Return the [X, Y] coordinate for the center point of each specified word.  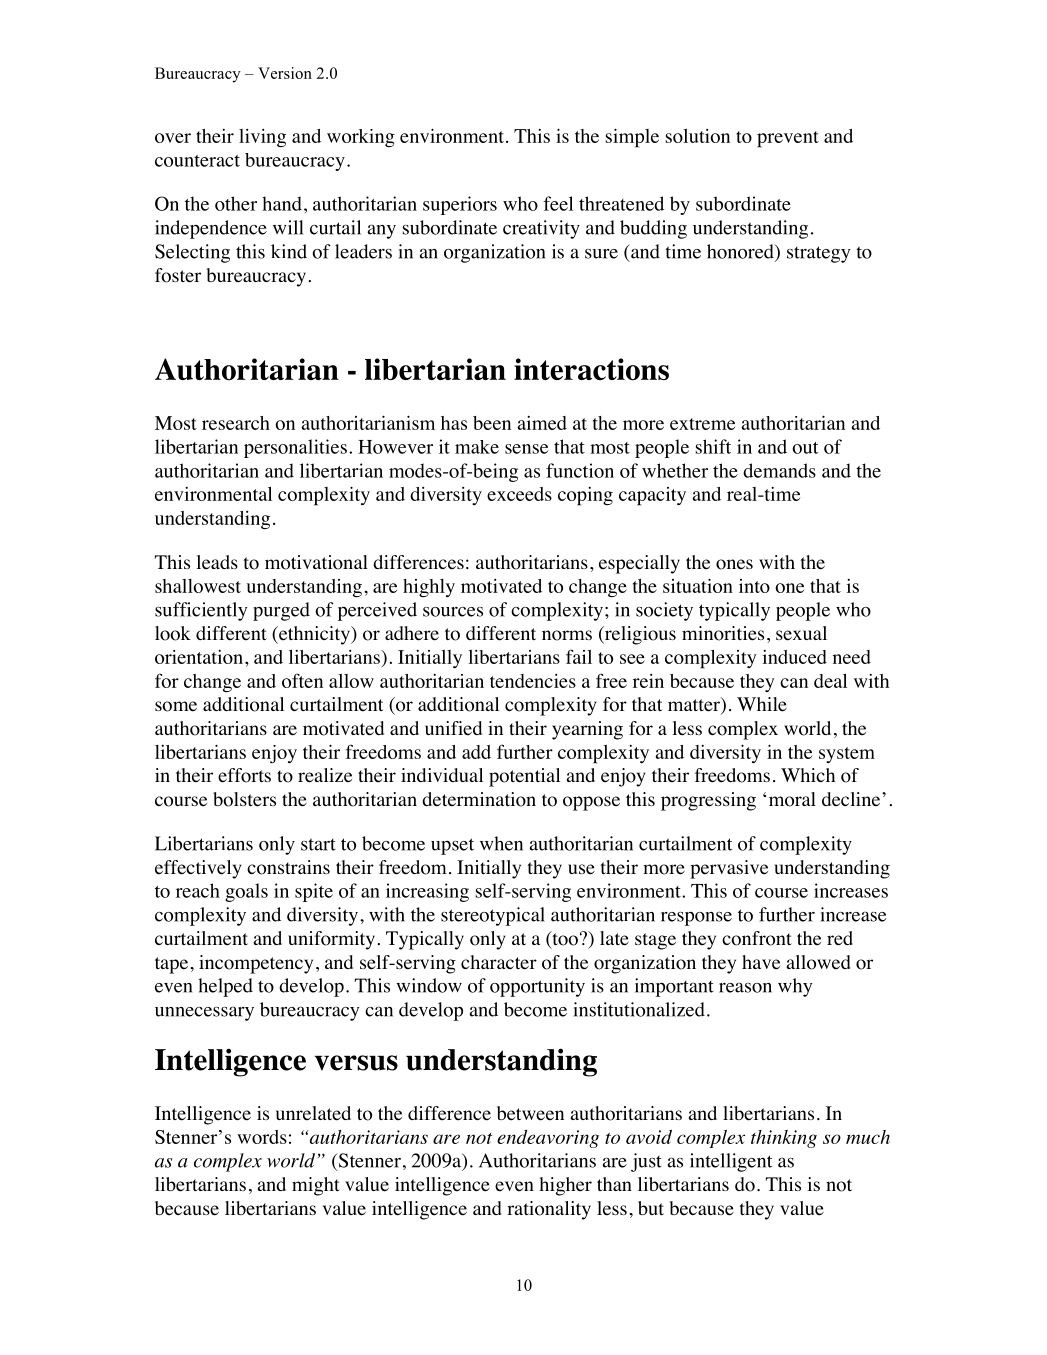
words [262, 1137]
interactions [591, 369]
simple [632, 138]
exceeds [519, 494]
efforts [244, 775]
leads [217, 562]
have [761, 962]
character [499, 962]
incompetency [256, 964]
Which [808, 775]
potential [524, 777]
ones [734, 564]
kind [289, 251]
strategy [819, 254]
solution [698, 136]
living [262, 138]
